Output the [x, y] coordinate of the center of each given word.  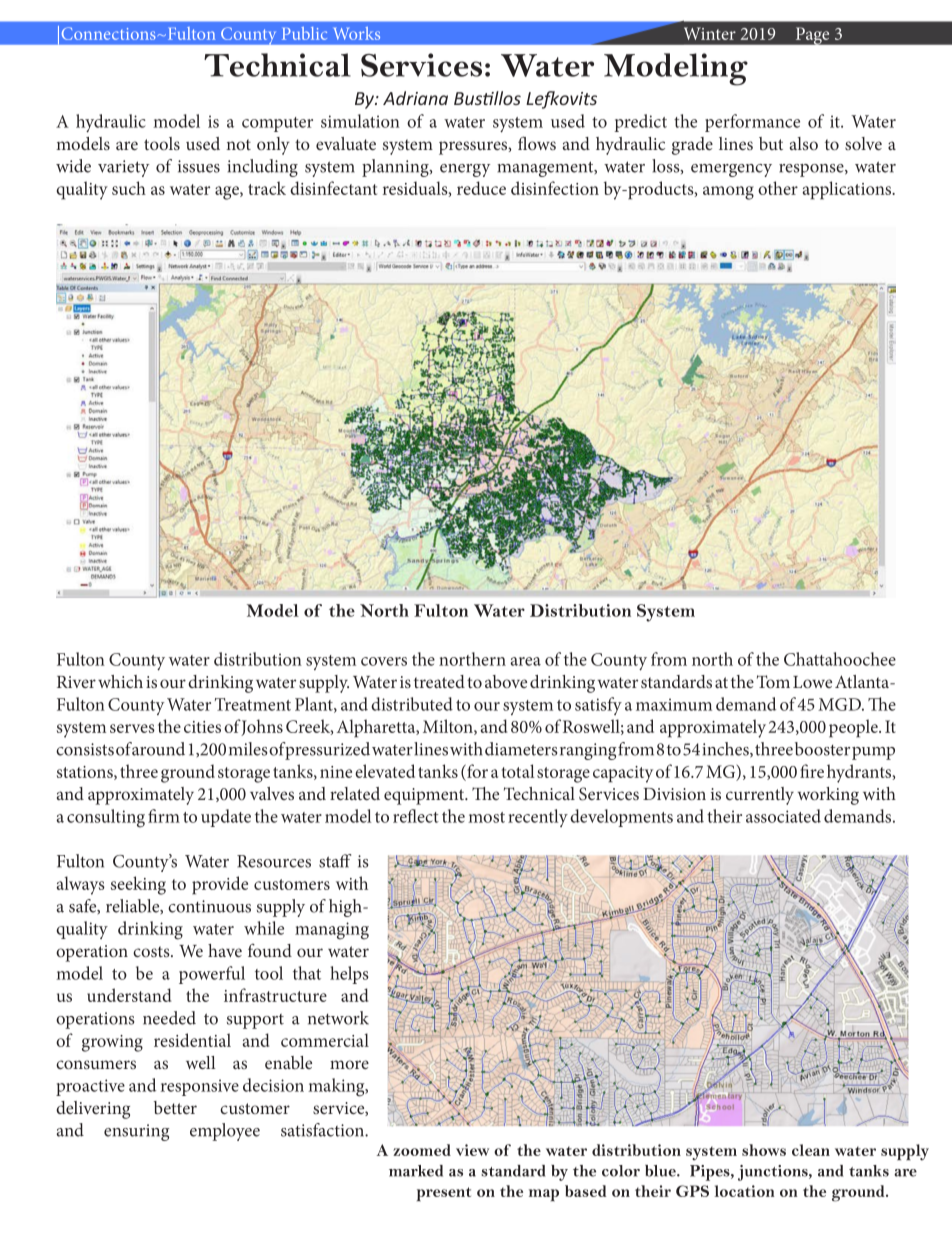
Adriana [415, 98]
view [472, 1150]
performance [752, 123]
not [238, 144]
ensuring [137, 1132]
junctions [774, 1173]
